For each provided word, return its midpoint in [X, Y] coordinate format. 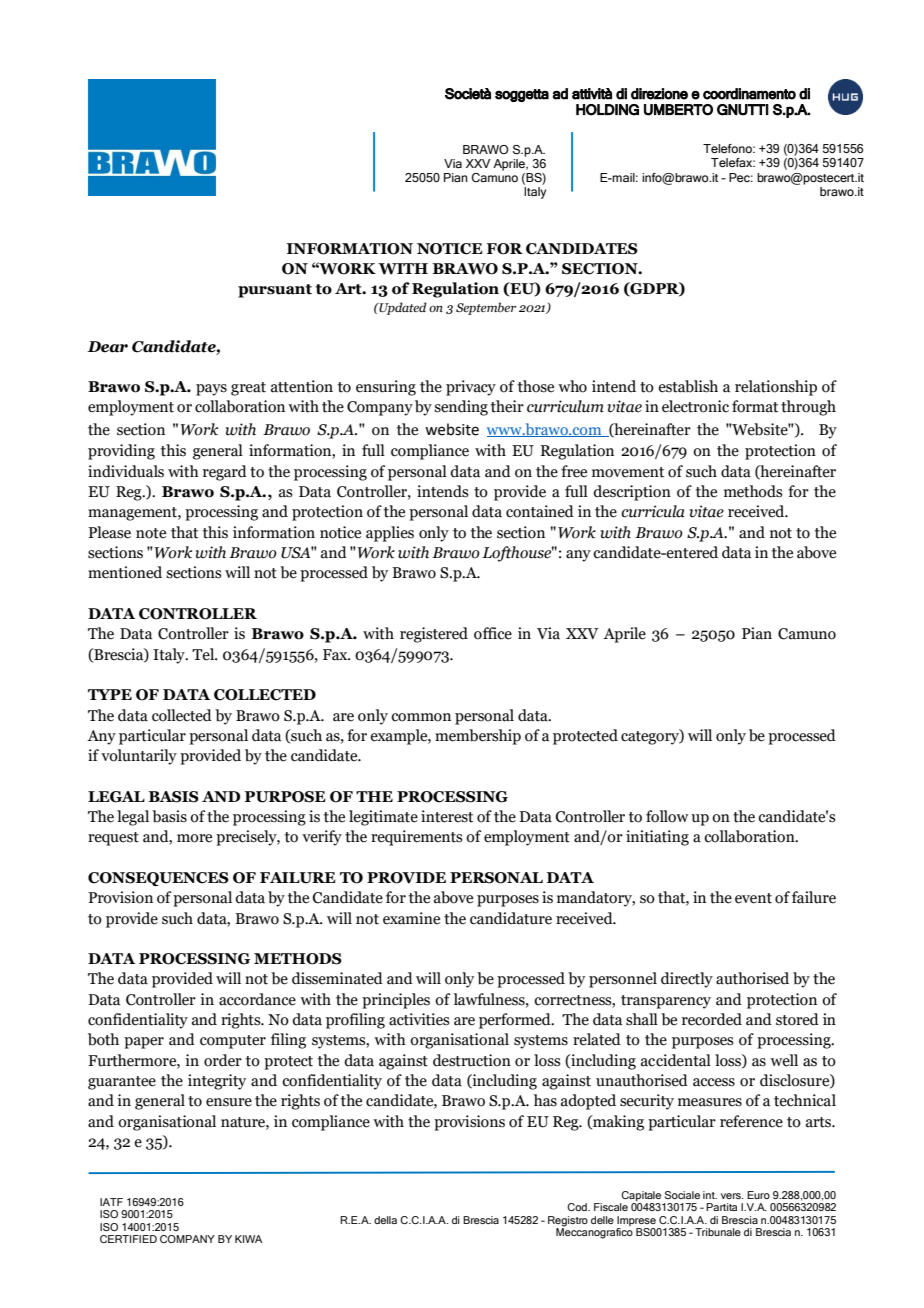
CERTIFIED [128, 1239]
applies [390, 534]
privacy [471, 388]
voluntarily [139, 757]
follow [667, 816]
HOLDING [607, 110]
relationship [776, 388]
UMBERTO [678, 110]
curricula [653, 511]
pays [211, 390]
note [151, 533]
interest [447, 816]
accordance [257, 999]
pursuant [275, 291]
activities [419, 1019]
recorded [712, 1019]
